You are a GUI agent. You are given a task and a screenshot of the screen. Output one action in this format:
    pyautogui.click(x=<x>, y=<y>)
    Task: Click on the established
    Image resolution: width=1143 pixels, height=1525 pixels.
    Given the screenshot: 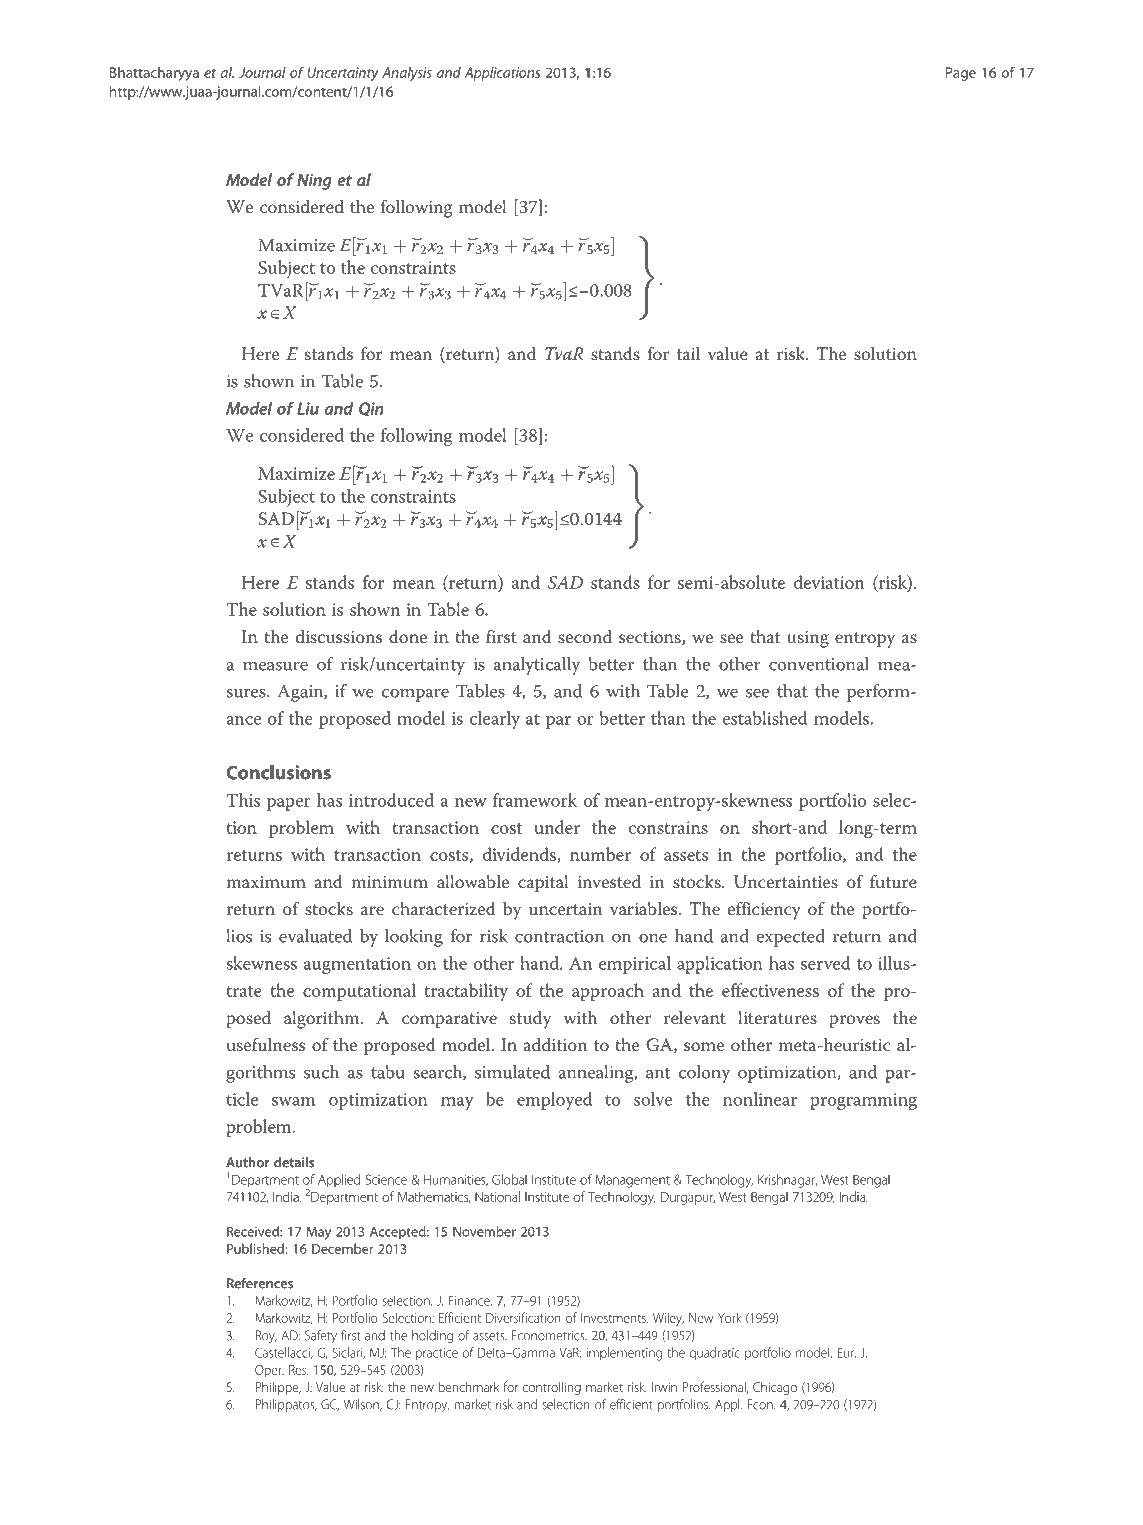 What is the action you would take?
    pyautogui.click(x=764, y=718)
